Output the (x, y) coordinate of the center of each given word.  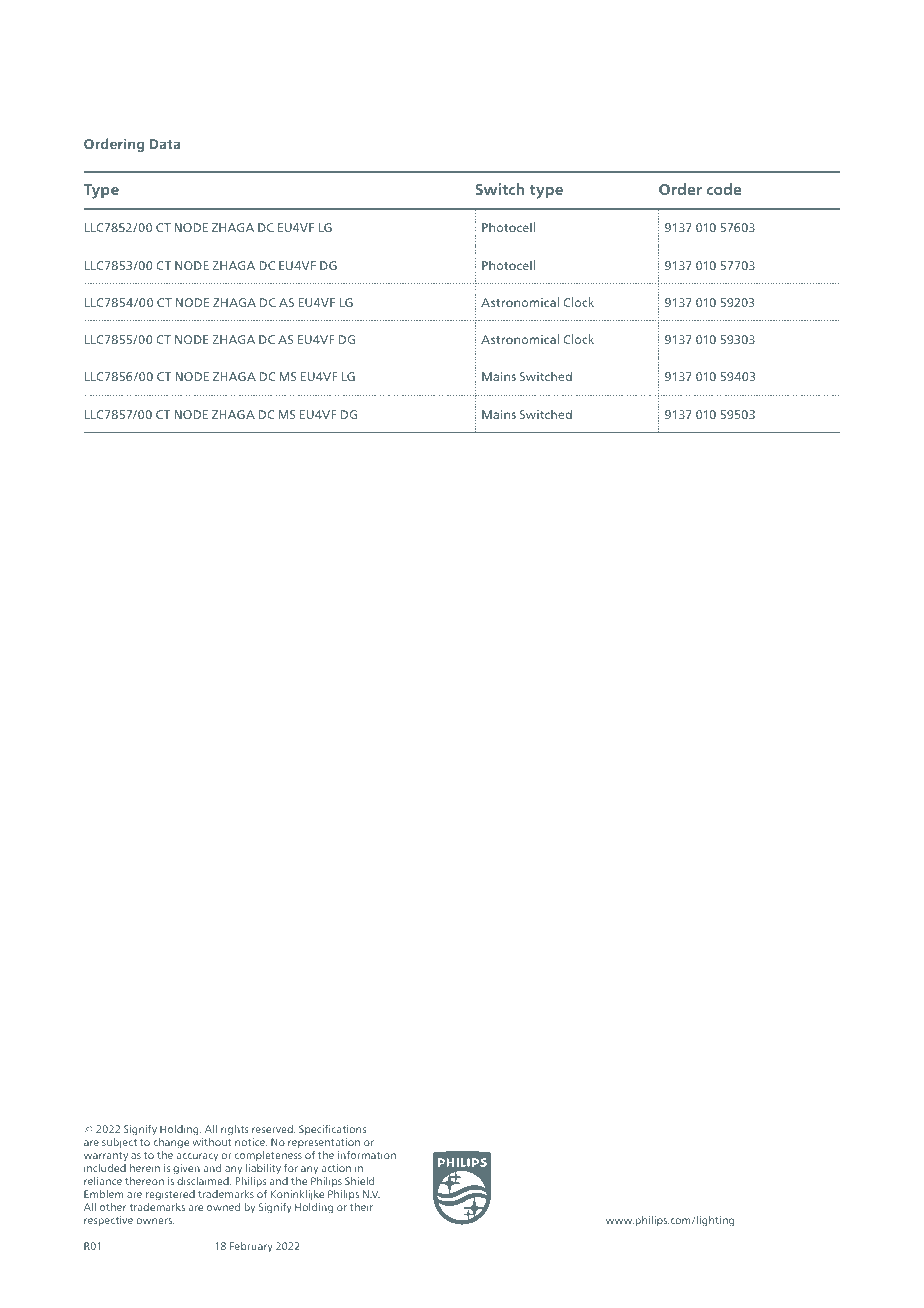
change (171, 1143)
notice (251, 1142)
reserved (273, 1129)
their (361, 1207)
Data (165, 144)
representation (324, 1143)
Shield (359, 1181)
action (336, 1168)
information (367, 1155)
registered (170, 1197)
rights (235, 1130)
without (212, 1142)
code (724, 189)
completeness (268, 1156)
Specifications (332, 1130)
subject (119, 1143)
